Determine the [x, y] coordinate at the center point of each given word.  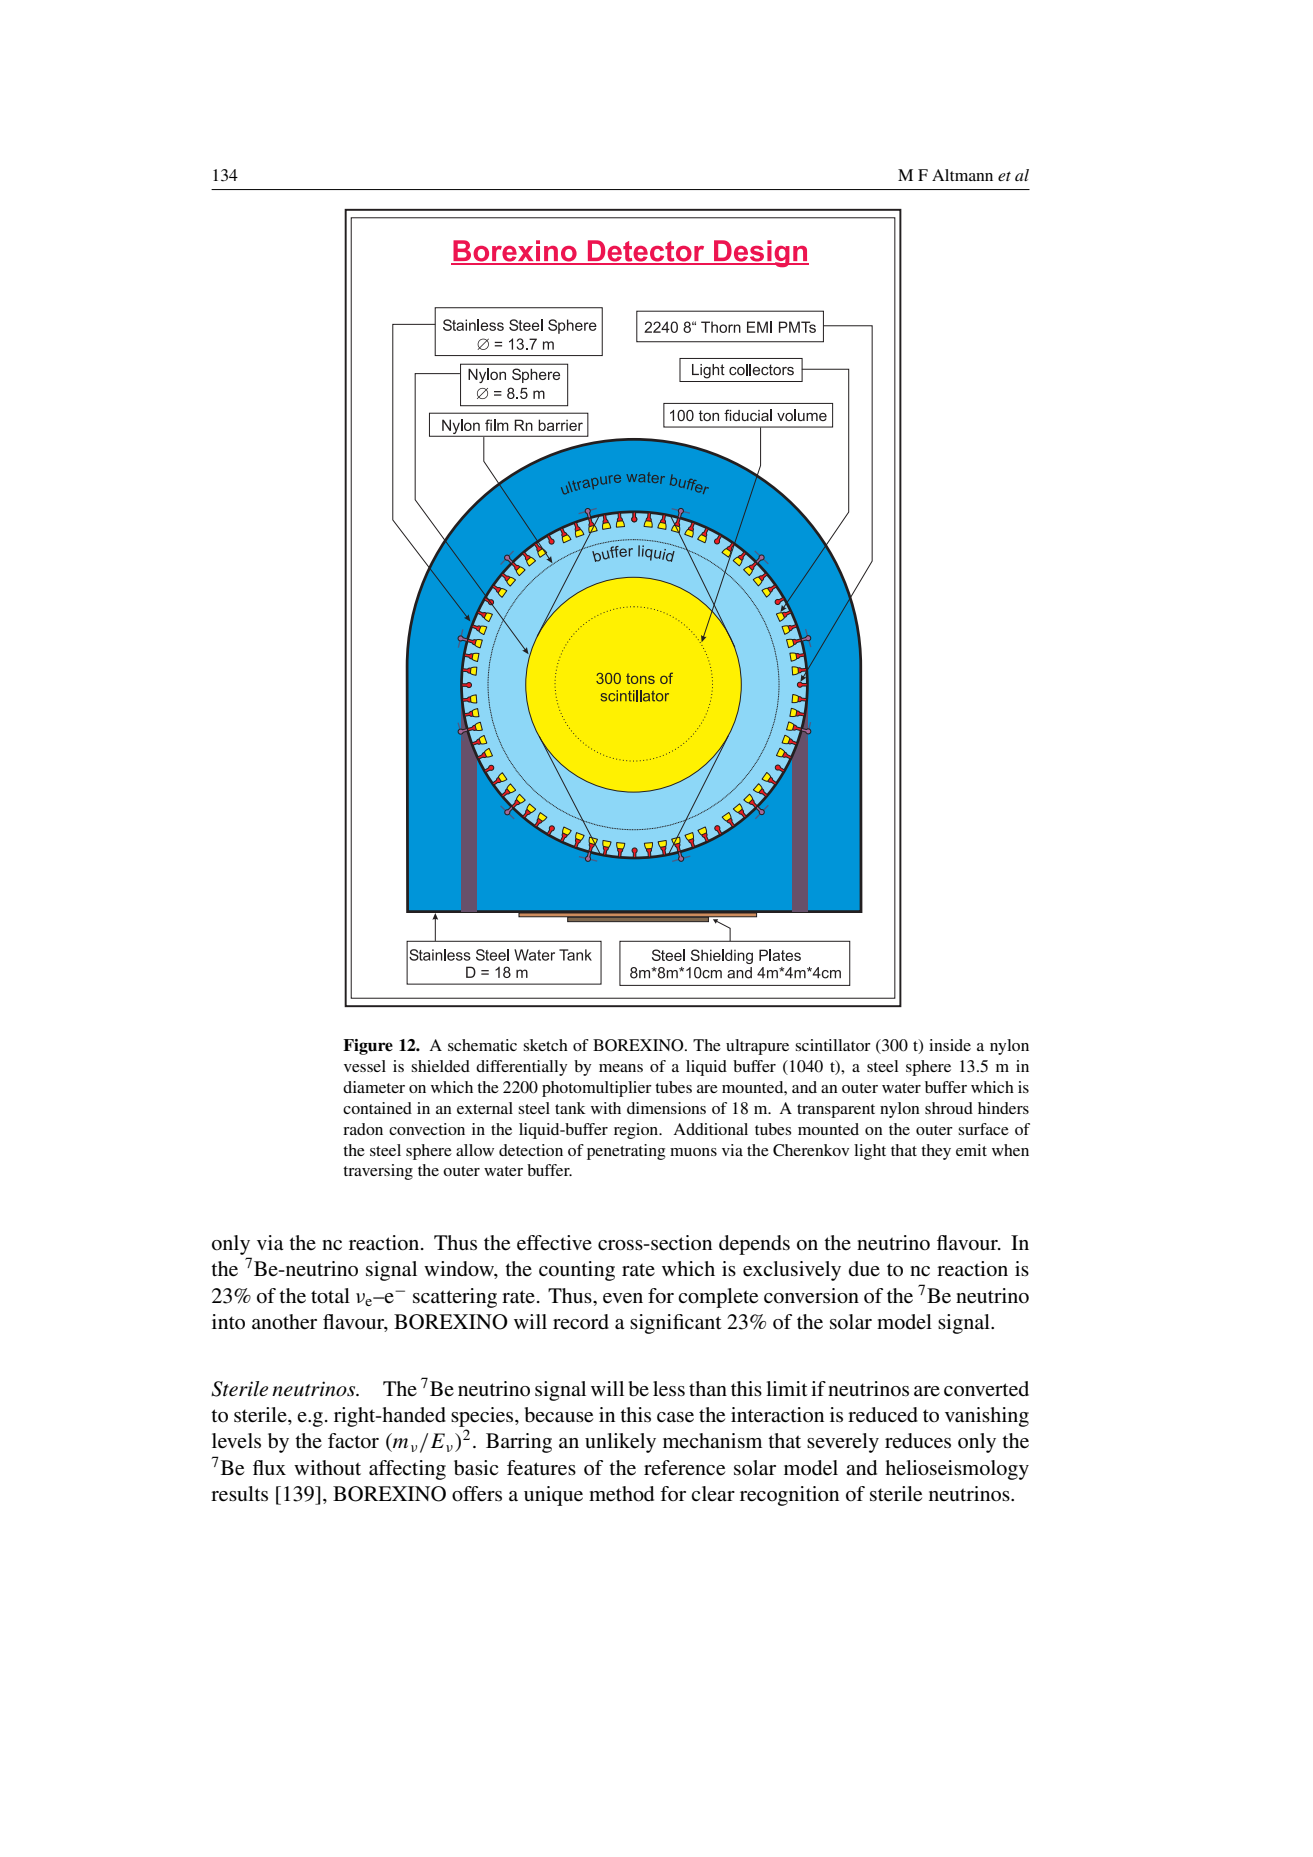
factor [353, 1441]
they [936, 1152]
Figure [368, 1047]
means [621, 1068]
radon [363, 1129]
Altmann [962, 175]
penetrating [626, 1152]
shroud [949, 1108]
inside [950, 1045]
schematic [482, 1045]
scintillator [833, 1045]
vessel [365, 1066]
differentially [521, 1068]
